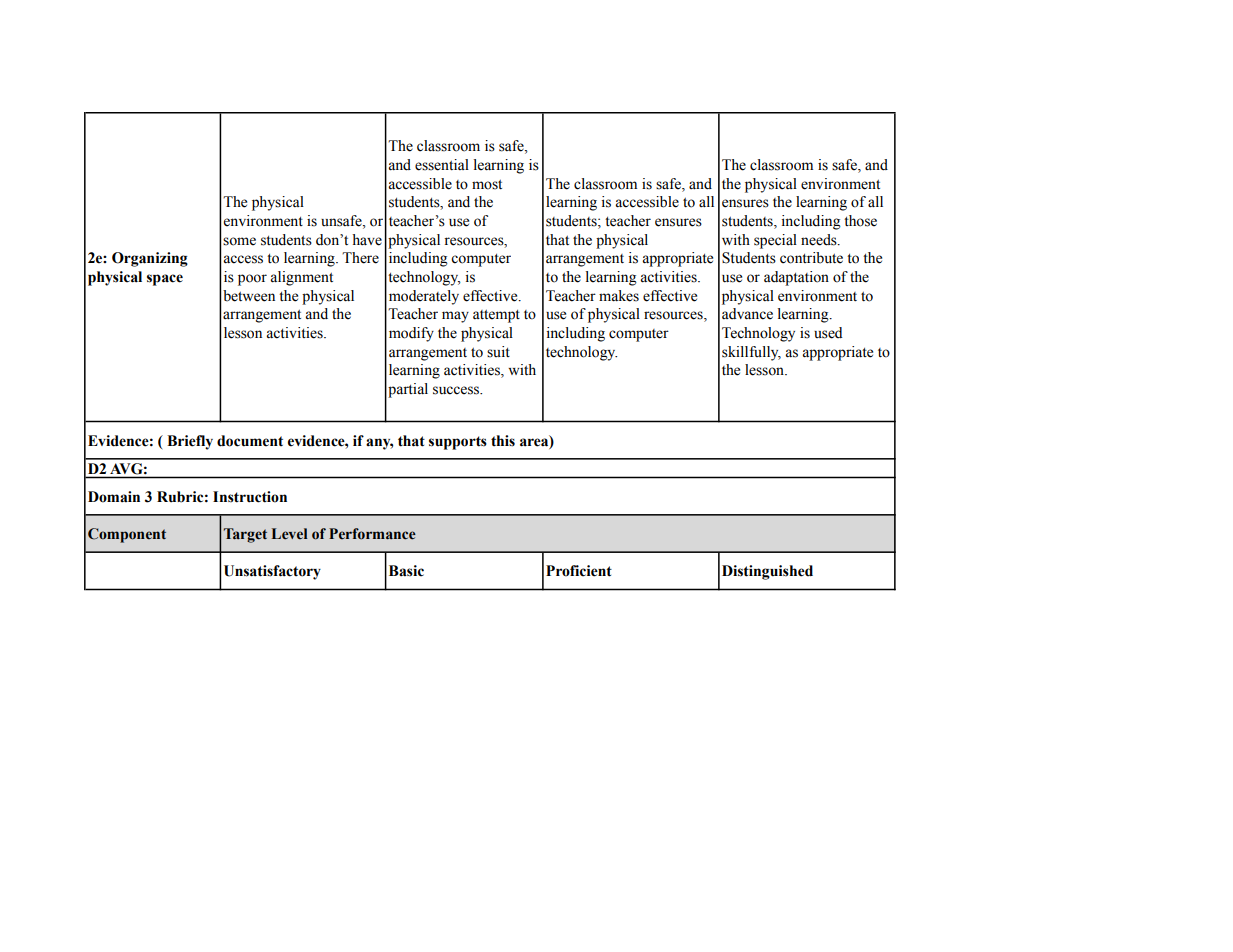 The height and width of the page is (952, 1233). What do you see at coordinates (828, 333) in the page?
I see `used` at bounding box center [828, 333].
